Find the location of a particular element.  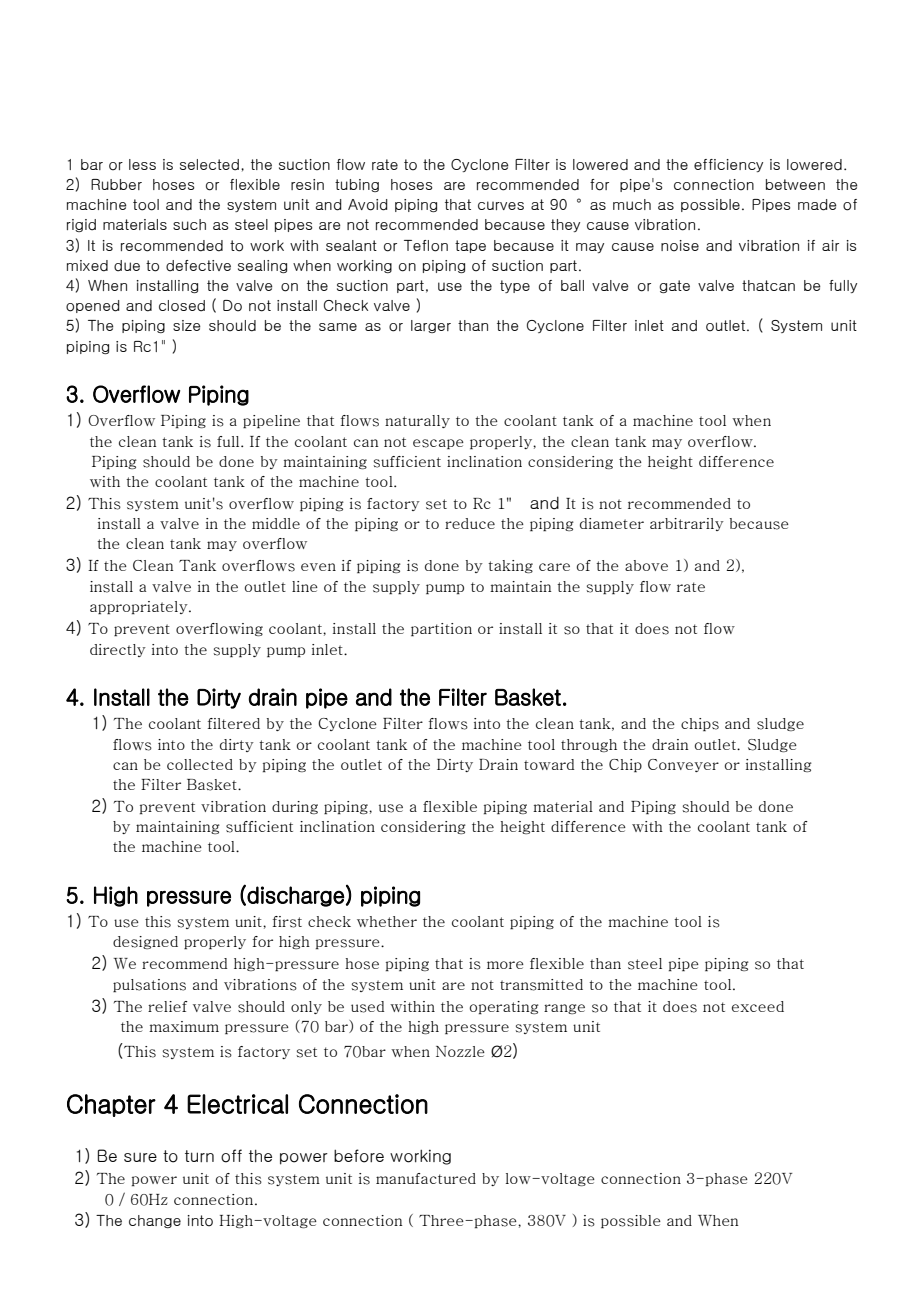

change is located at coordinates (155, 1221).
